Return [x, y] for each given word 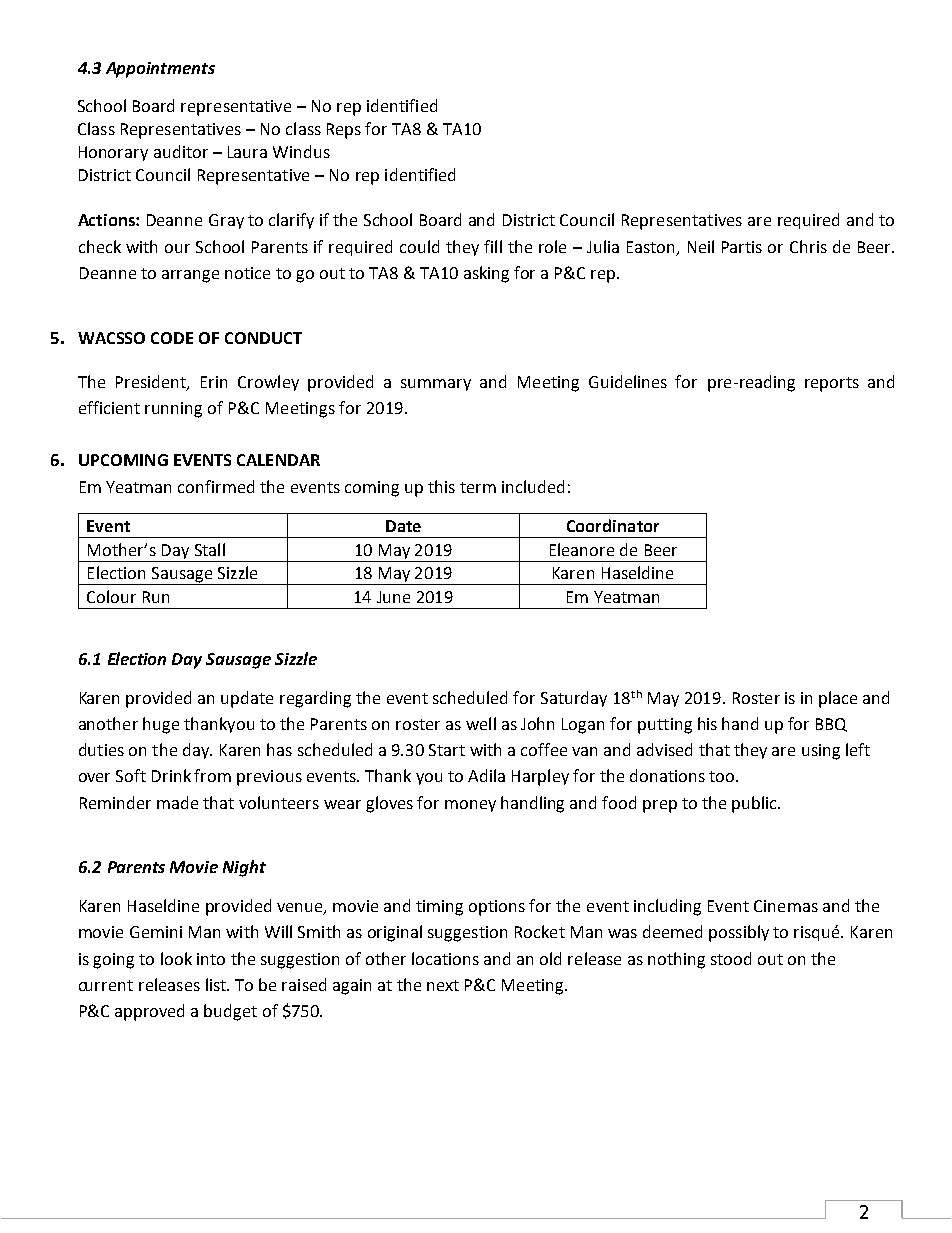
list [217, 984]
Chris [808, 246]
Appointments [160, 70]
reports [832, 384]
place [838, 699]
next [443, 985]
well [481, 723]
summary [436, 385]
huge [161, 725]
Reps [344, 131]
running [173, 410]
